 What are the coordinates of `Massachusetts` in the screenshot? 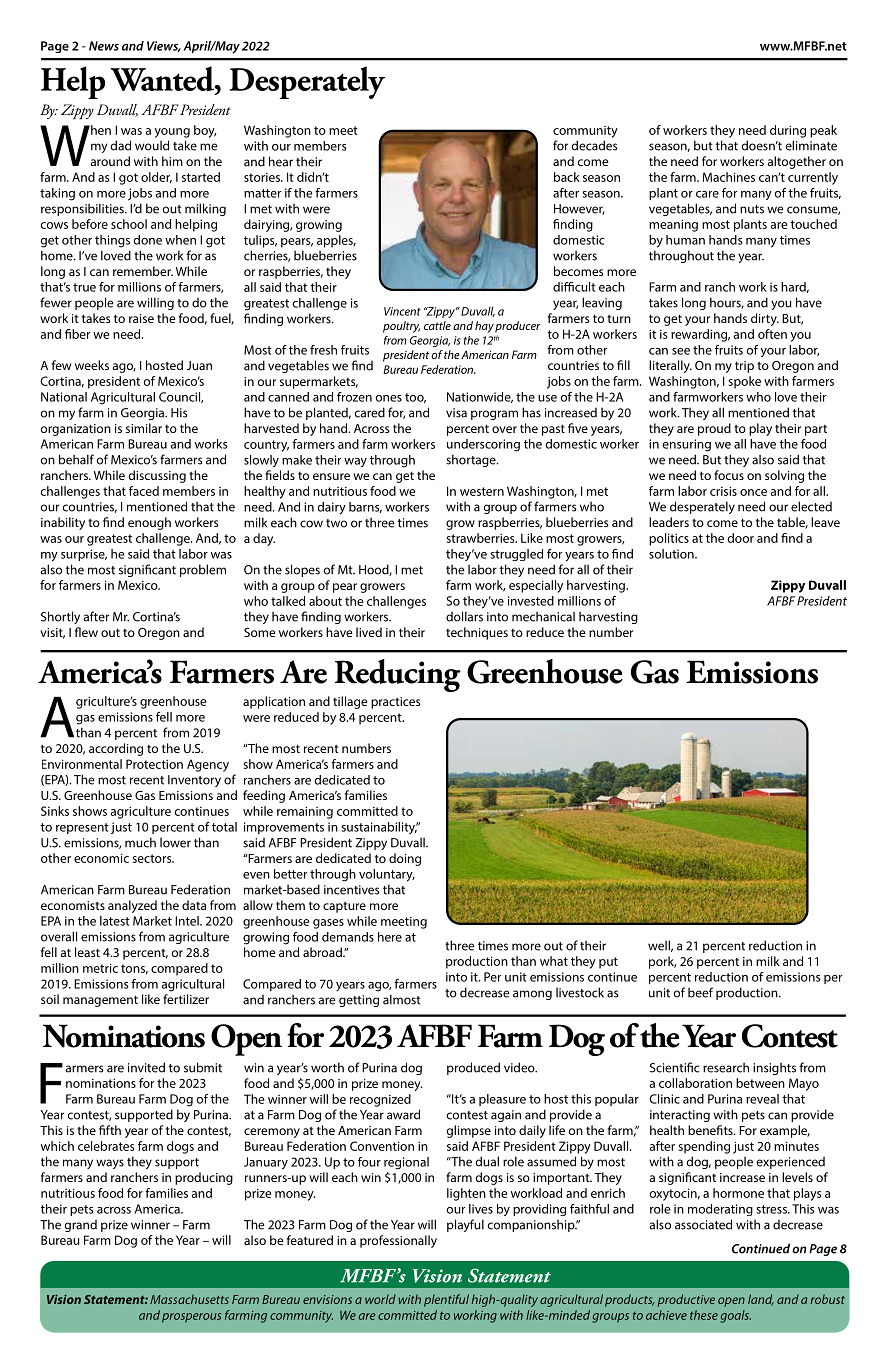 It's located at (189, 1299).
